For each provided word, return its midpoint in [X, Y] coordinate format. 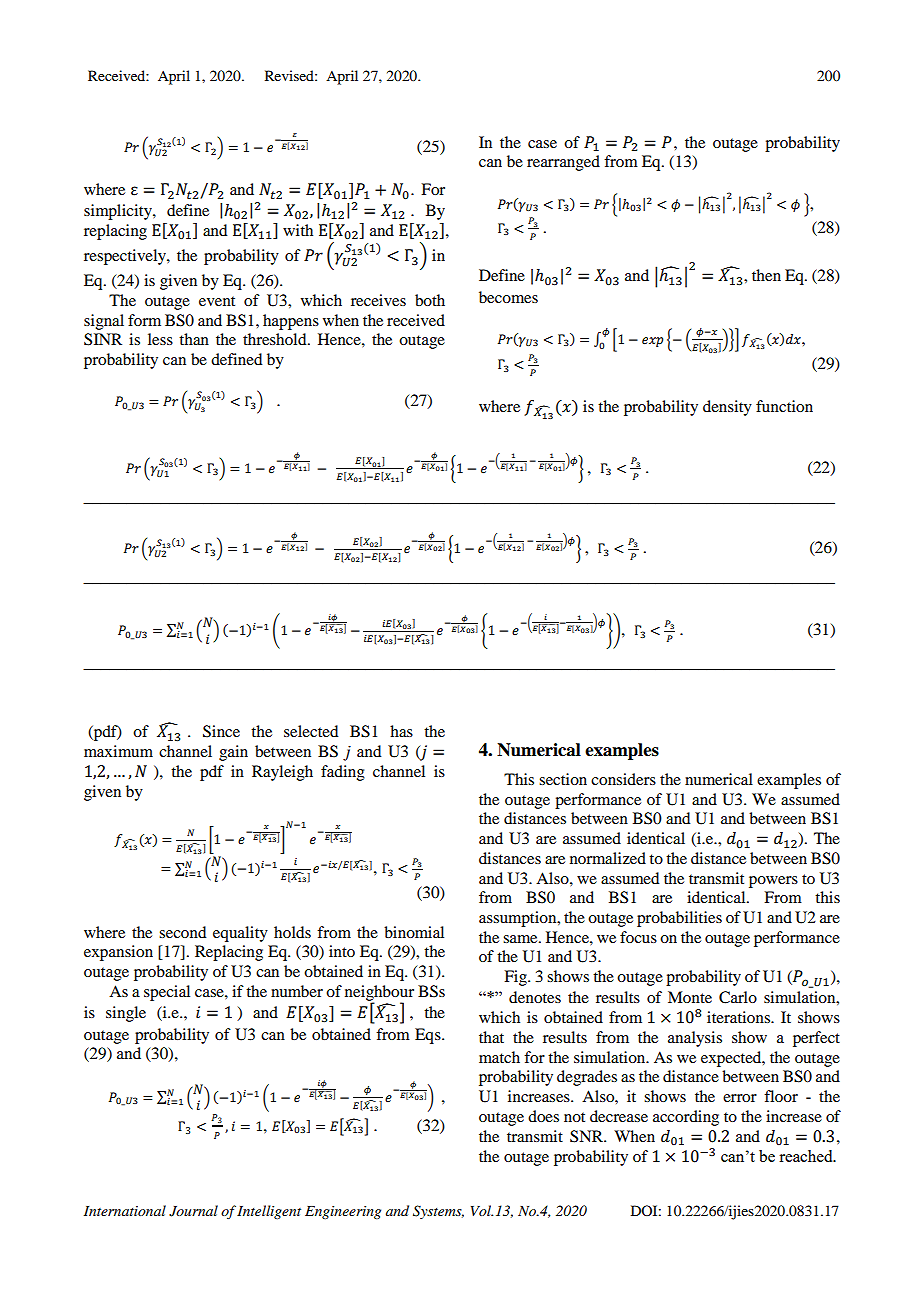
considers [623, 779]
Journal [193, 1211]
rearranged [563, 163]
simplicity [119, 212]
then [766, 275]
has [401, 731]
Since [221, 731]
